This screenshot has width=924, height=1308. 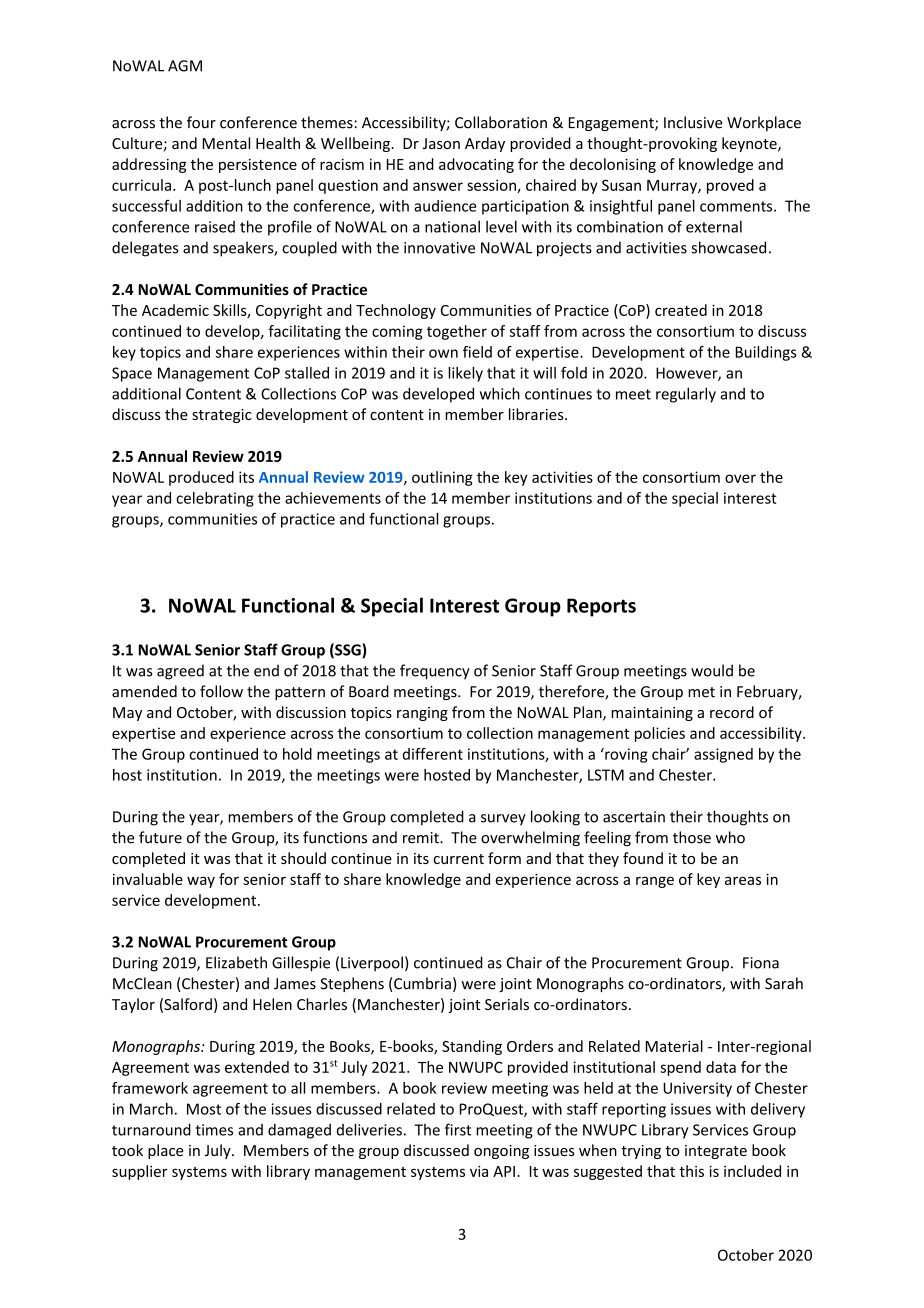 What do you see at coordinates (693, 122) in the screenshot?
I see `Inclusive` at bounding box center [693, 122].
